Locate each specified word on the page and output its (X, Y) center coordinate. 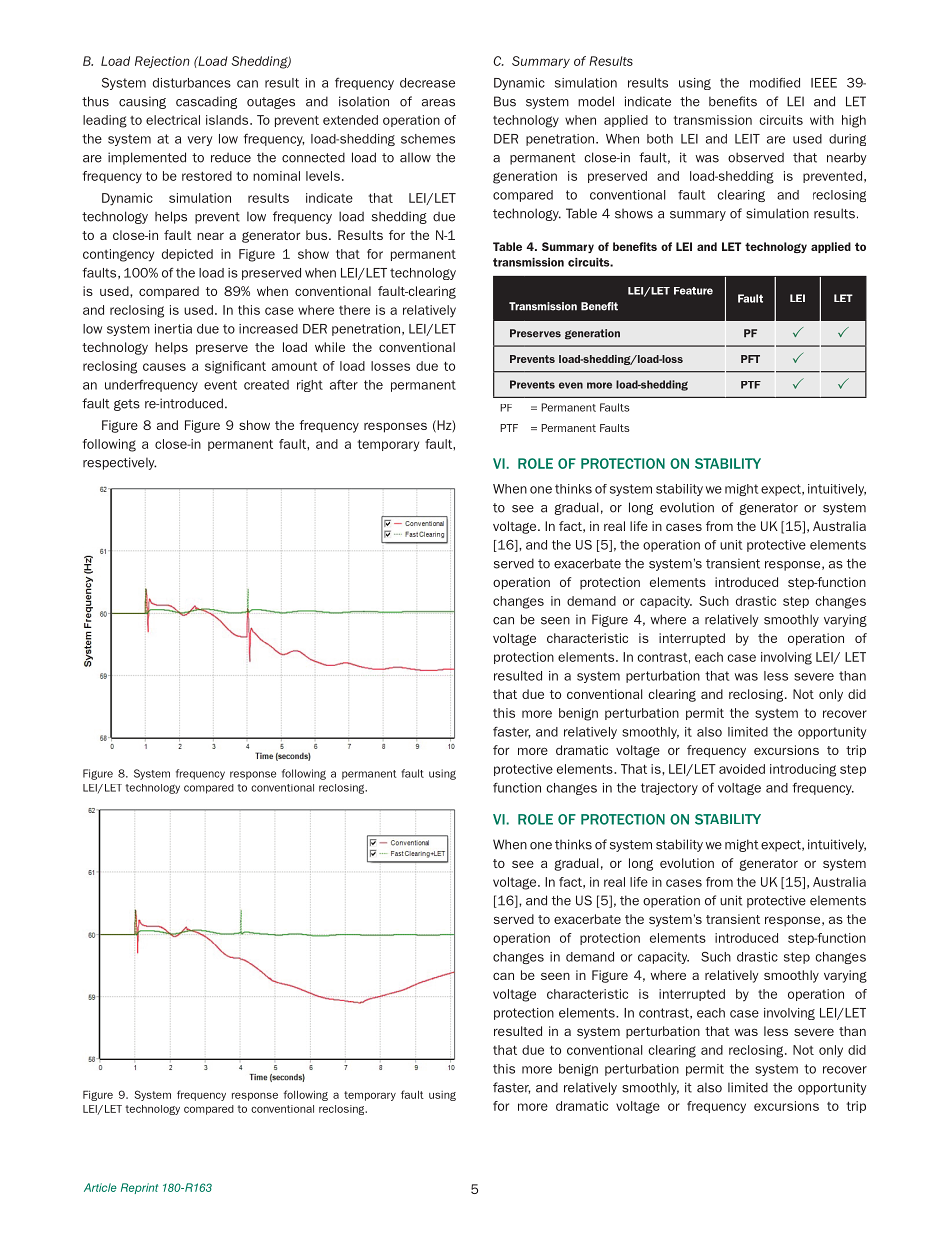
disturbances (192, 83)
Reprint (139, 1188)
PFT (750, 359)
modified (775, 83)
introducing (803, 770)
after (344, 384)
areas (438, 103)
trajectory (669, 789)
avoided (742, 769)
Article (100, 1187)
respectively (119, 463)
